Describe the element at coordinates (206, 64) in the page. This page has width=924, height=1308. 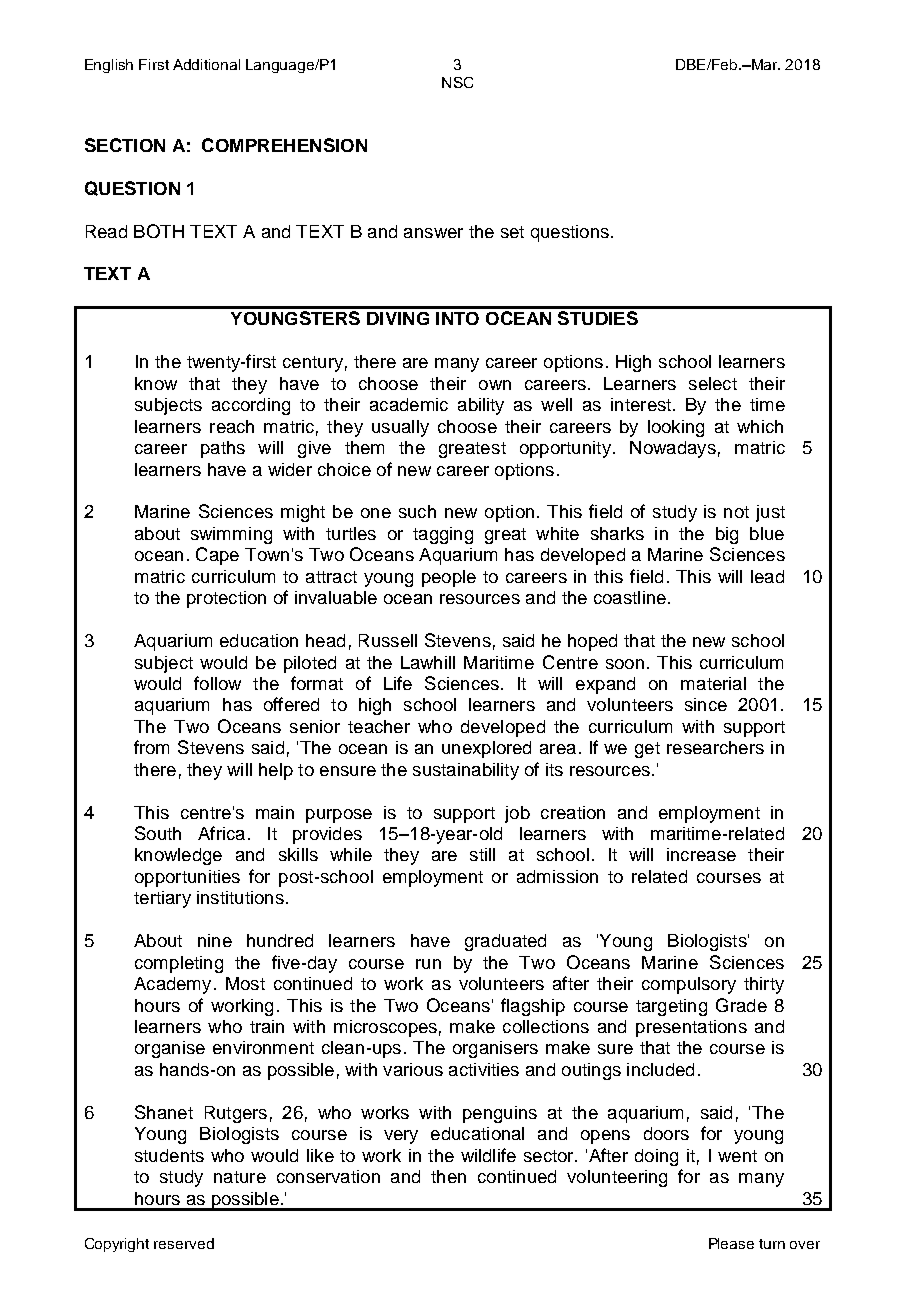
I see `Additional` at that location.
